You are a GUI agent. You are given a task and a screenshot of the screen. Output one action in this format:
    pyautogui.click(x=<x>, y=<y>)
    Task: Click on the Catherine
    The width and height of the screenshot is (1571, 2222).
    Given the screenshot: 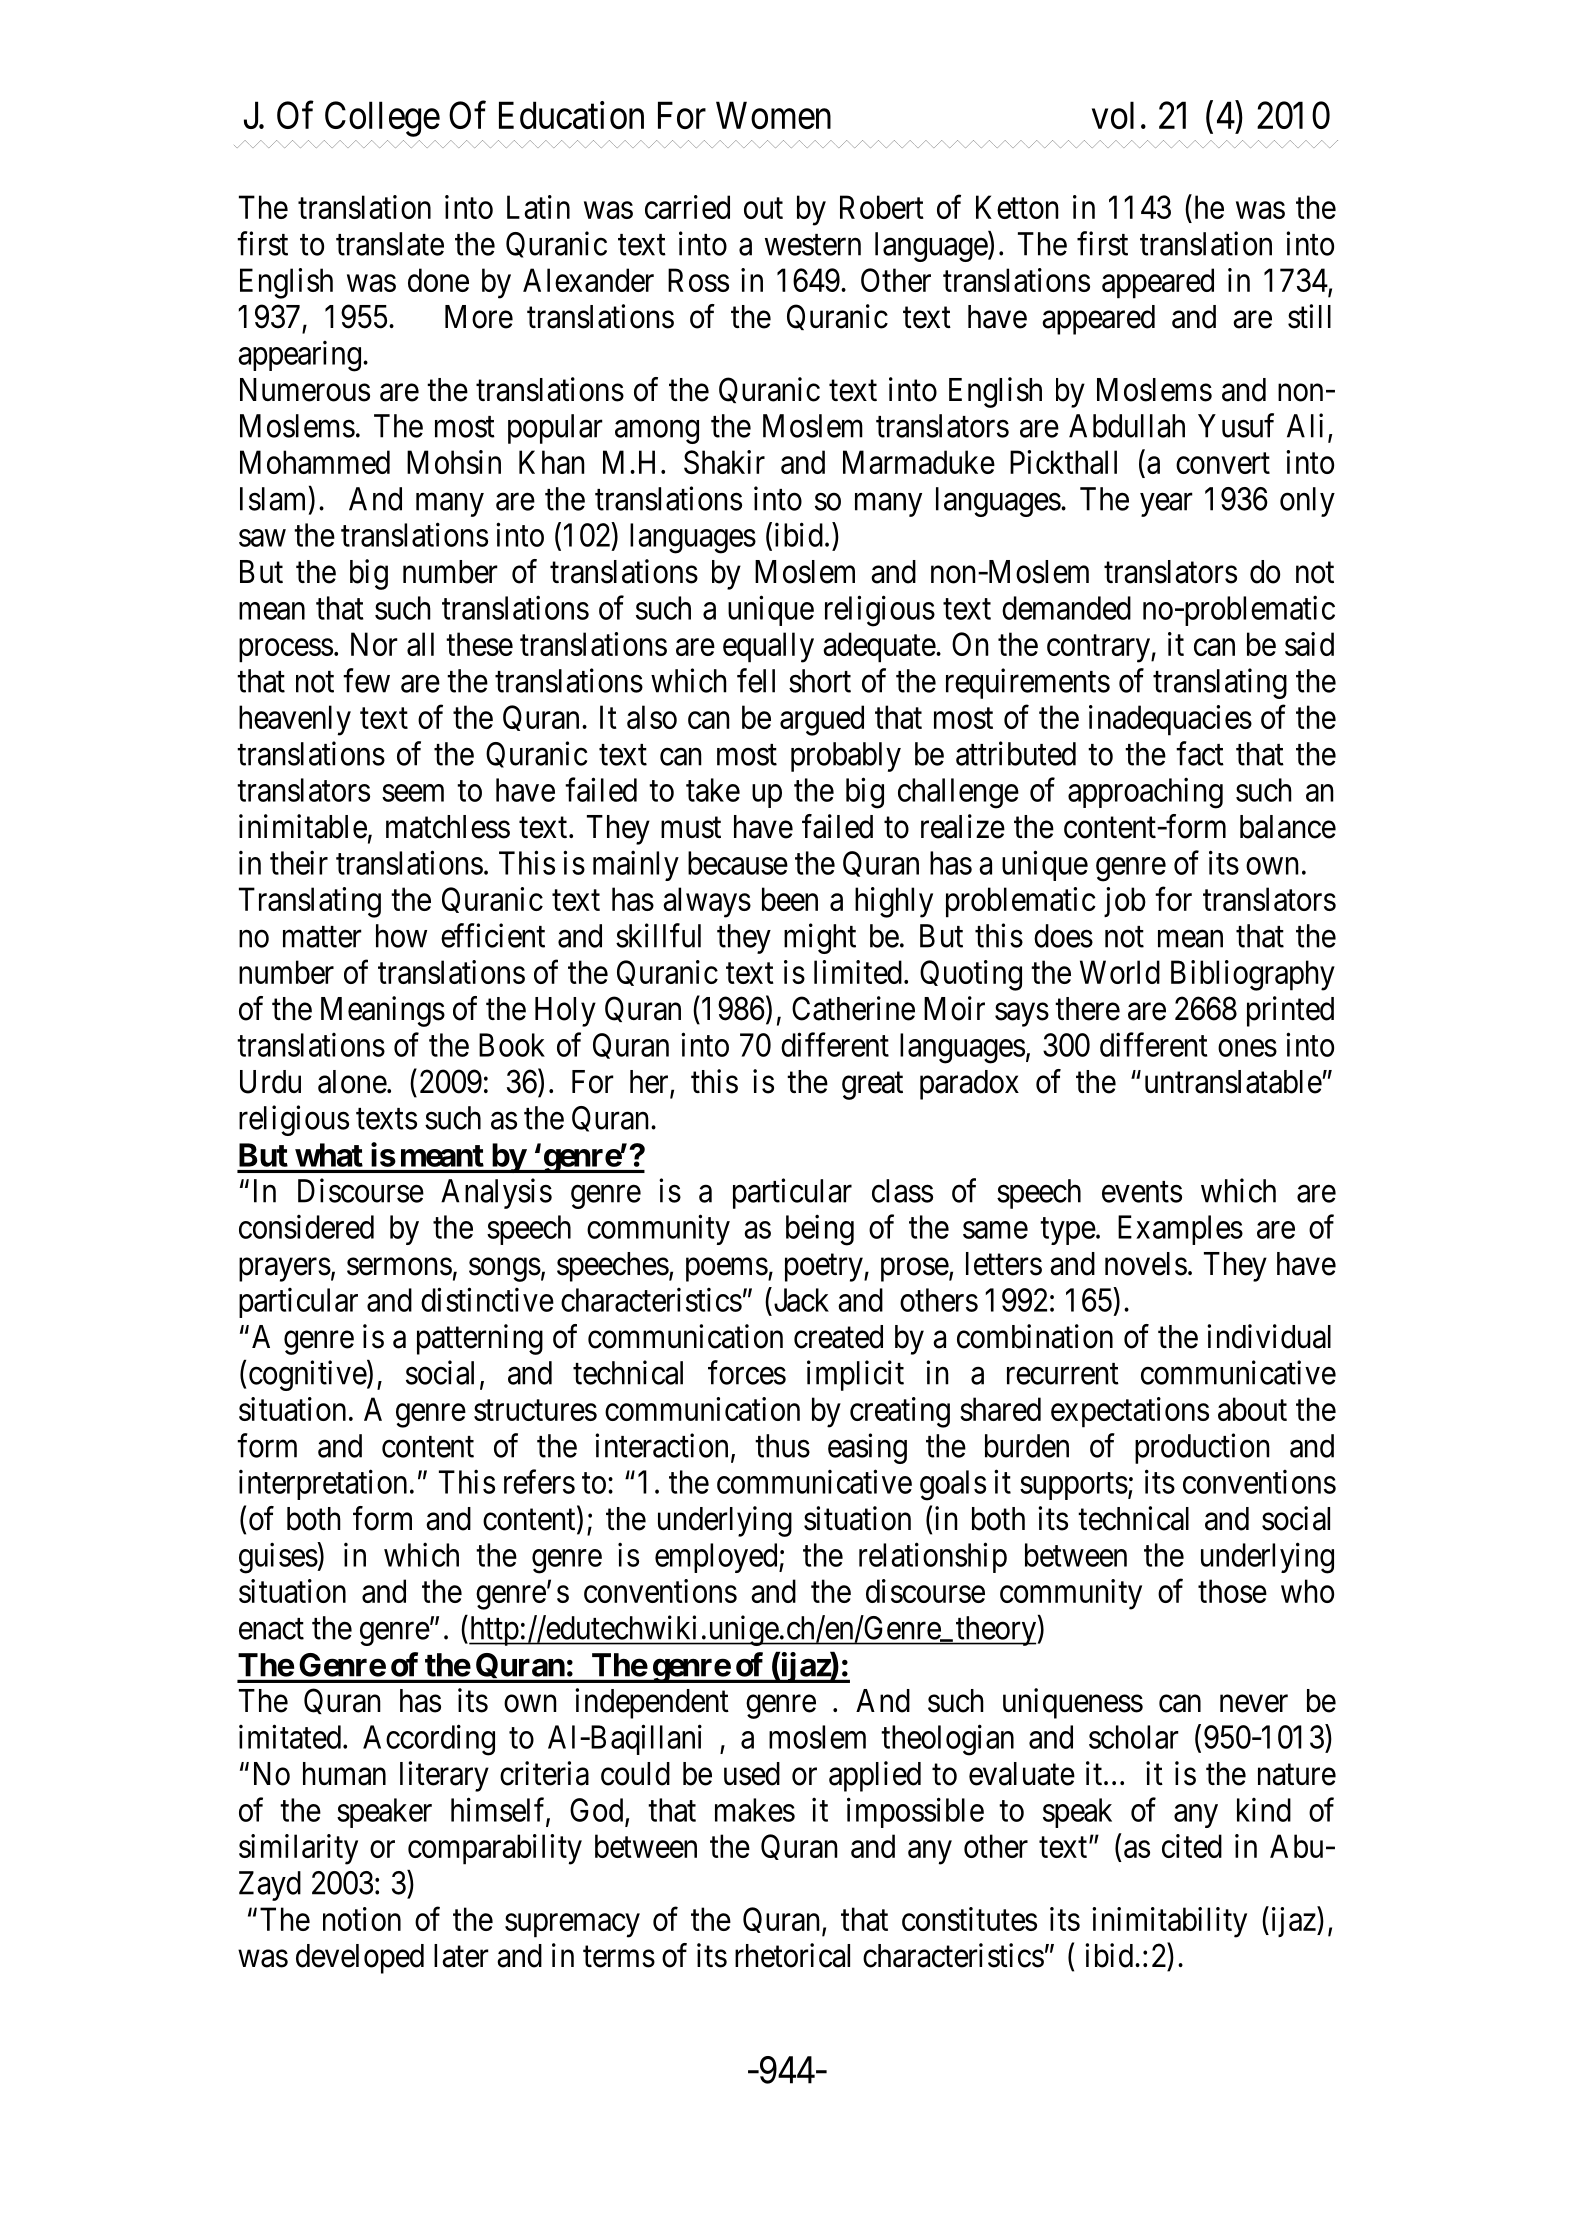 What is the action you would take?
    pyautogui.click(x=853, y=1008)
